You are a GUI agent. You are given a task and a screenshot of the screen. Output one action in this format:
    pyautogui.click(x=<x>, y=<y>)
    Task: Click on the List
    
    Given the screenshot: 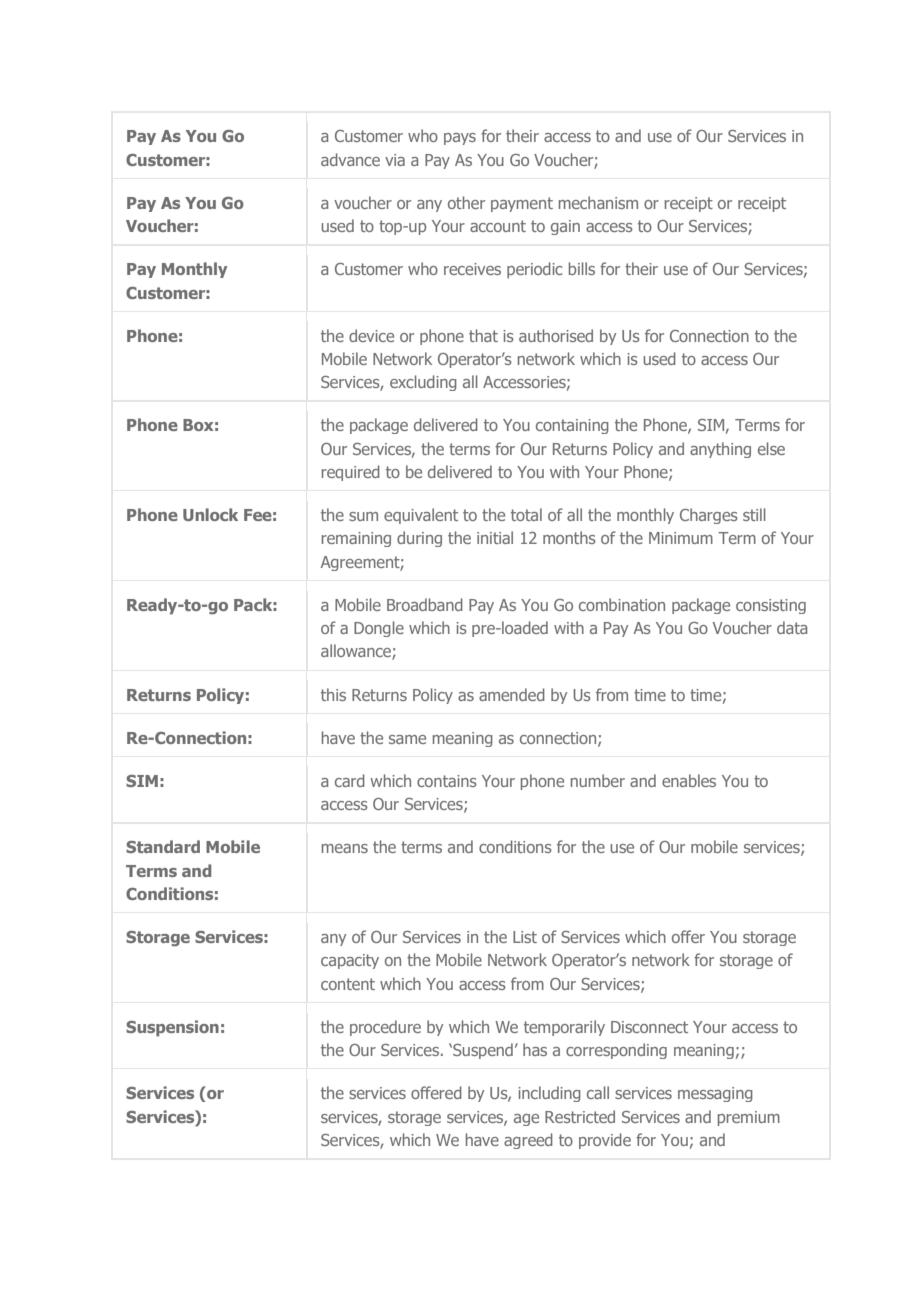 What is the action you would take?
    pyautogui.click(x=525, y=937)
